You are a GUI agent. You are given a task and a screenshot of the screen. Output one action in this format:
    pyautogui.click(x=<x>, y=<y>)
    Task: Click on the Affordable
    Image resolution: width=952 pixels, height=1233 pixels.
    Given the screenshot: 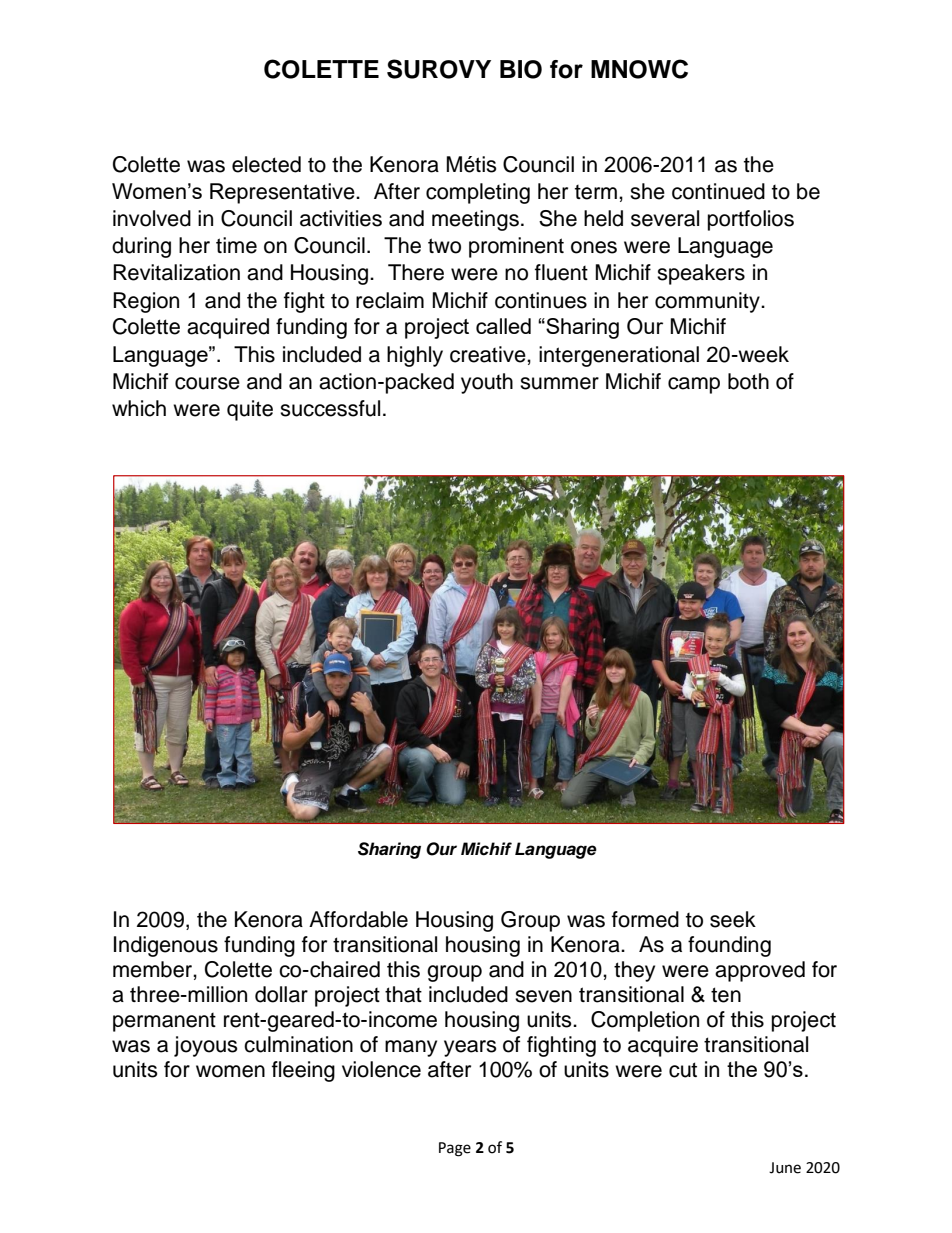 What is the action you would take?
    pyautogui.click(x=358, y=919)
